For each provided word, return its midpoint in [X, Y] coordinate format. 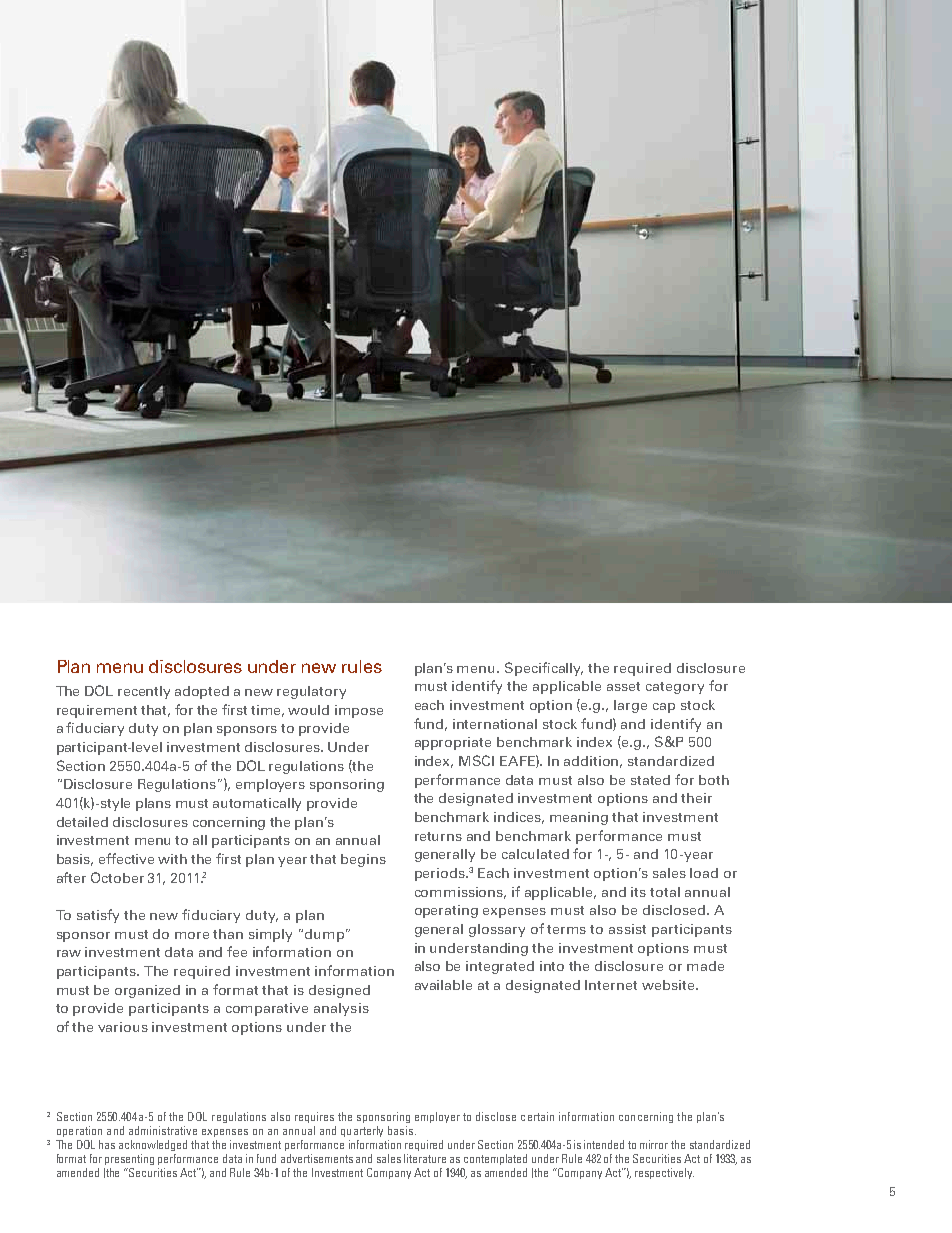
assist [627, 929]
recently [144, 692]
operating [446, 911]
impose [359, 711]
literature [425, 1158]
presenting [129, 1159]
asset [623, 686]
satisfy [98, 916]
